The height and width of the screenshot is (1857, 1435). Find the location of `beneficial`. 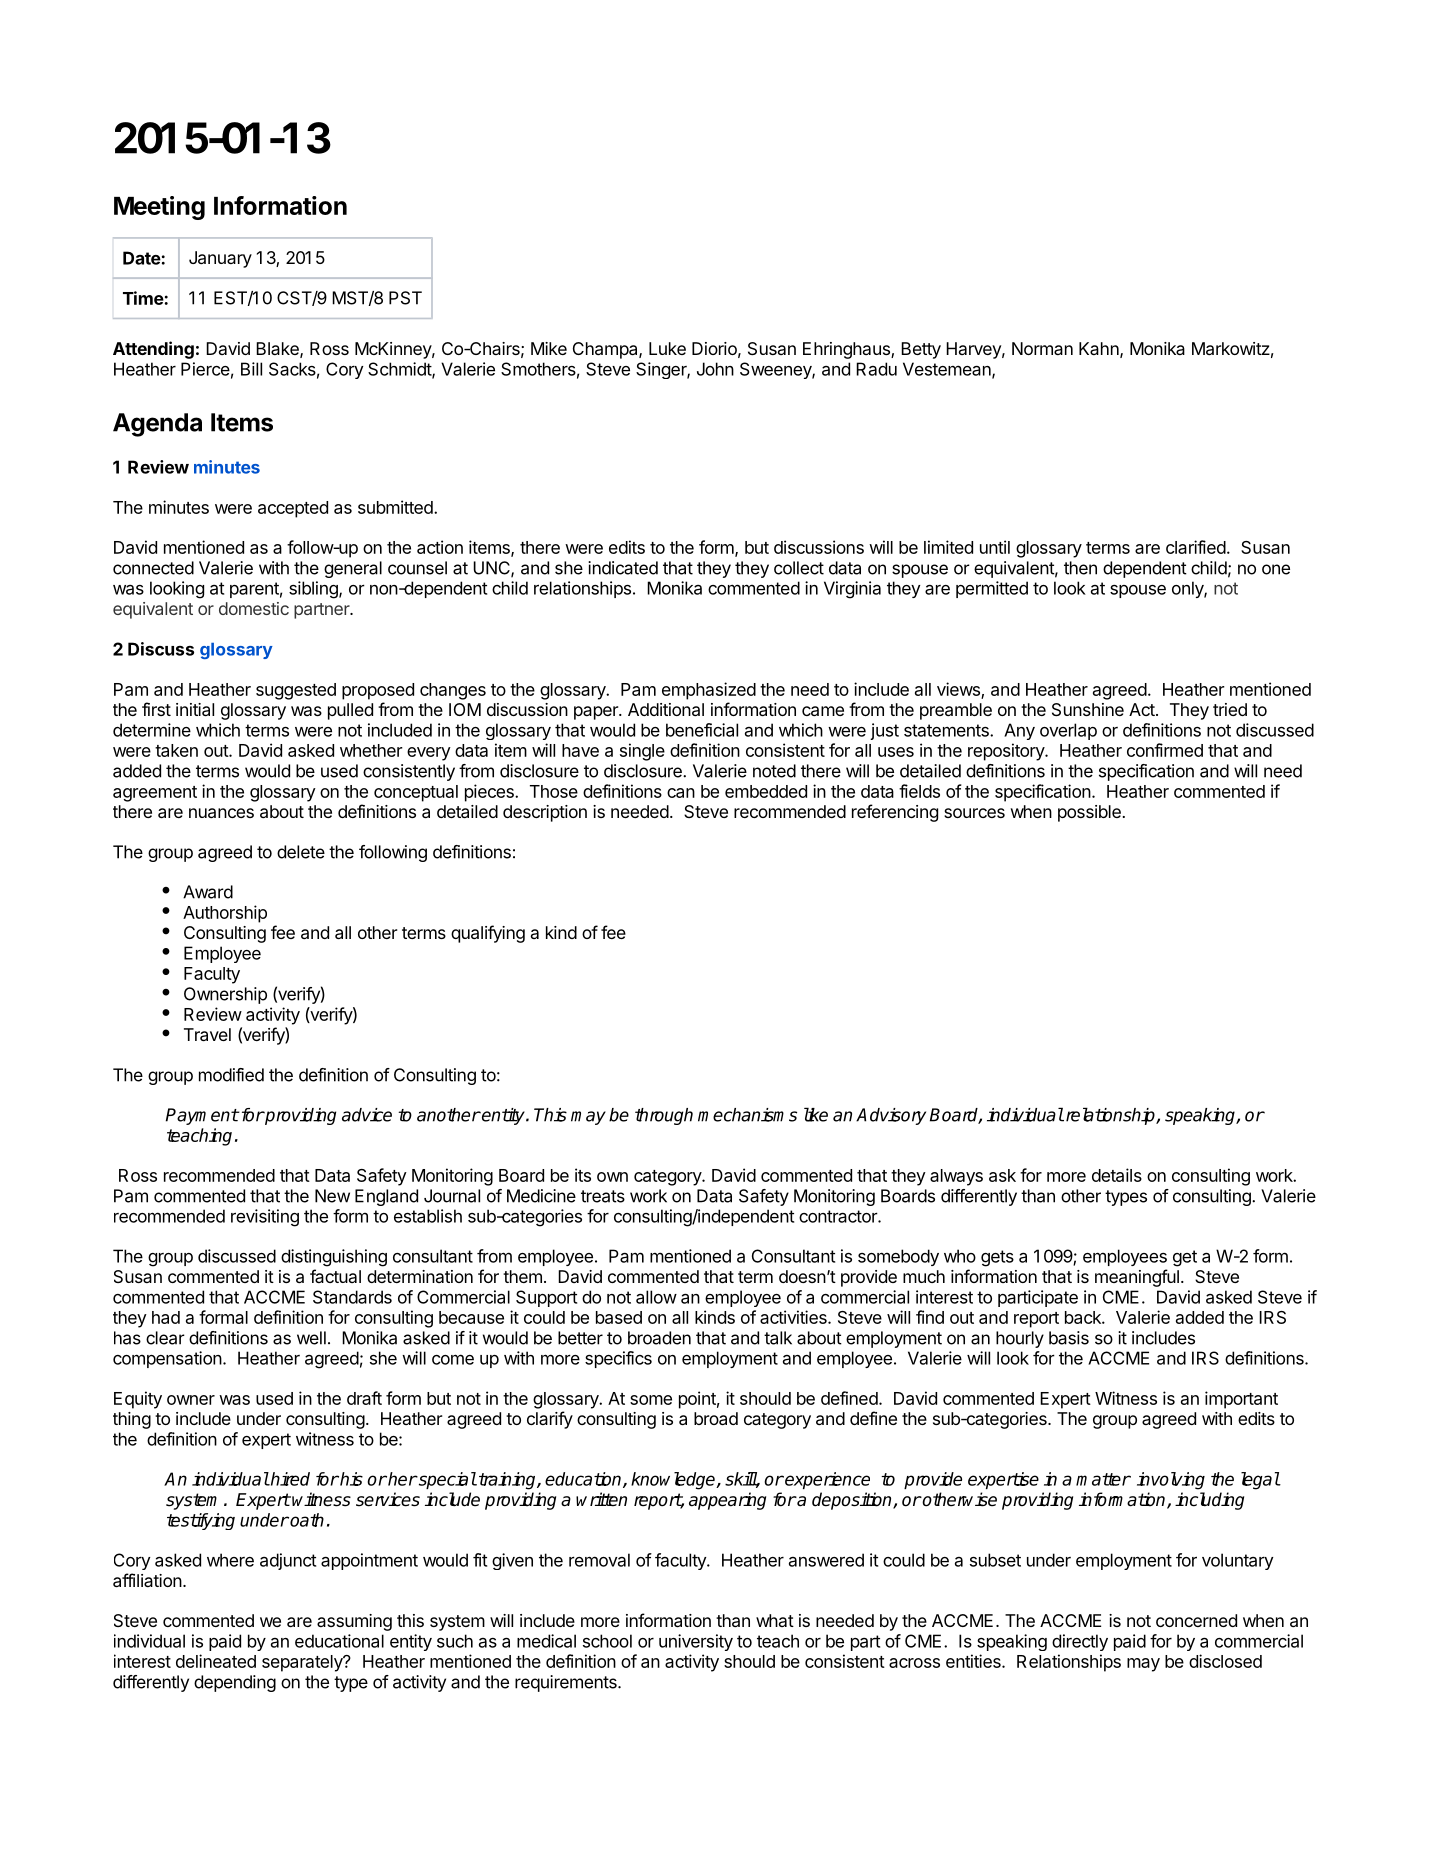

beneficial is located at coordinates (702, 730).
